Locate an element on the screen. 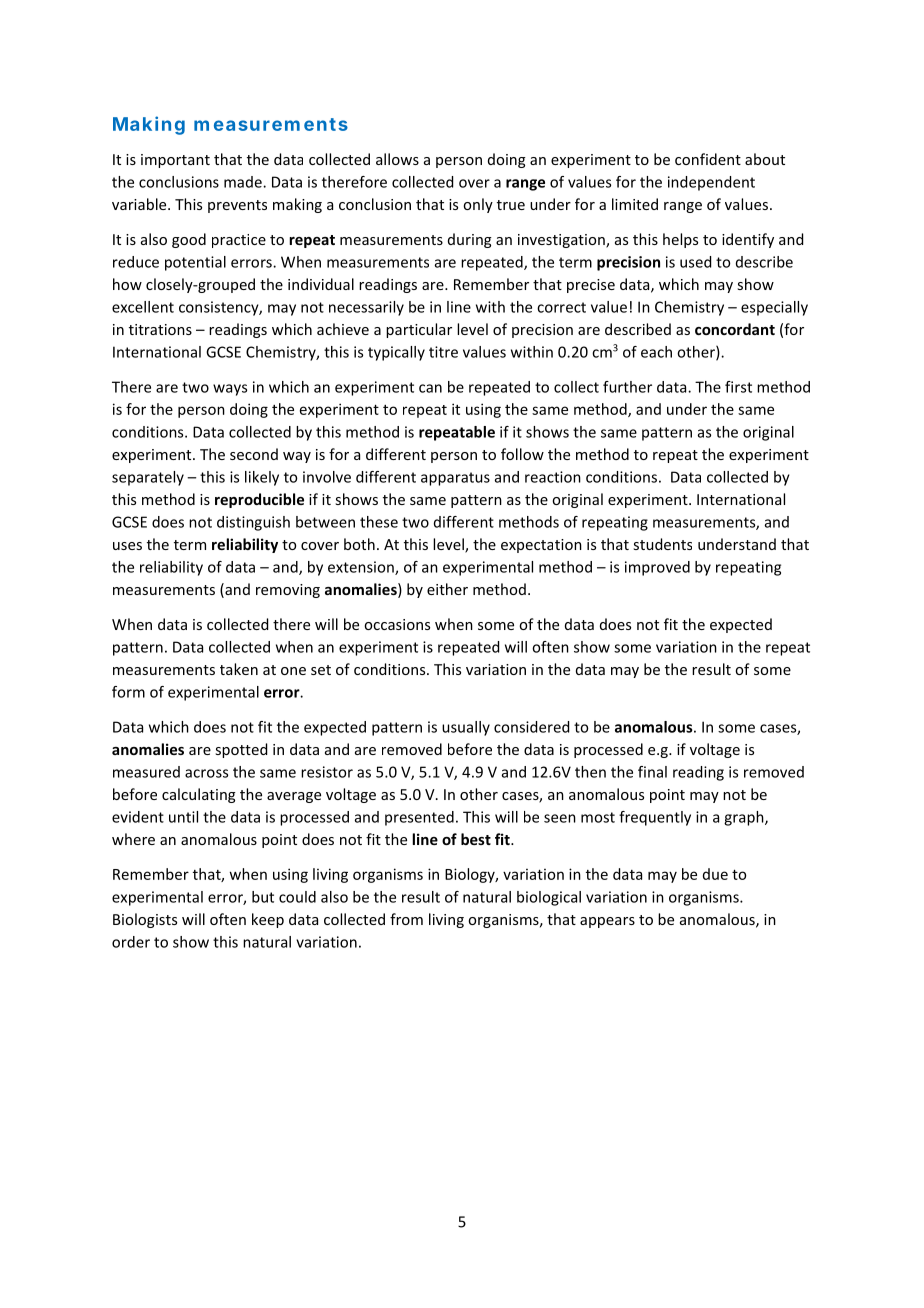 The height and width of the screenshot is (1308, 924). from is located at coordinates (406, 919).
